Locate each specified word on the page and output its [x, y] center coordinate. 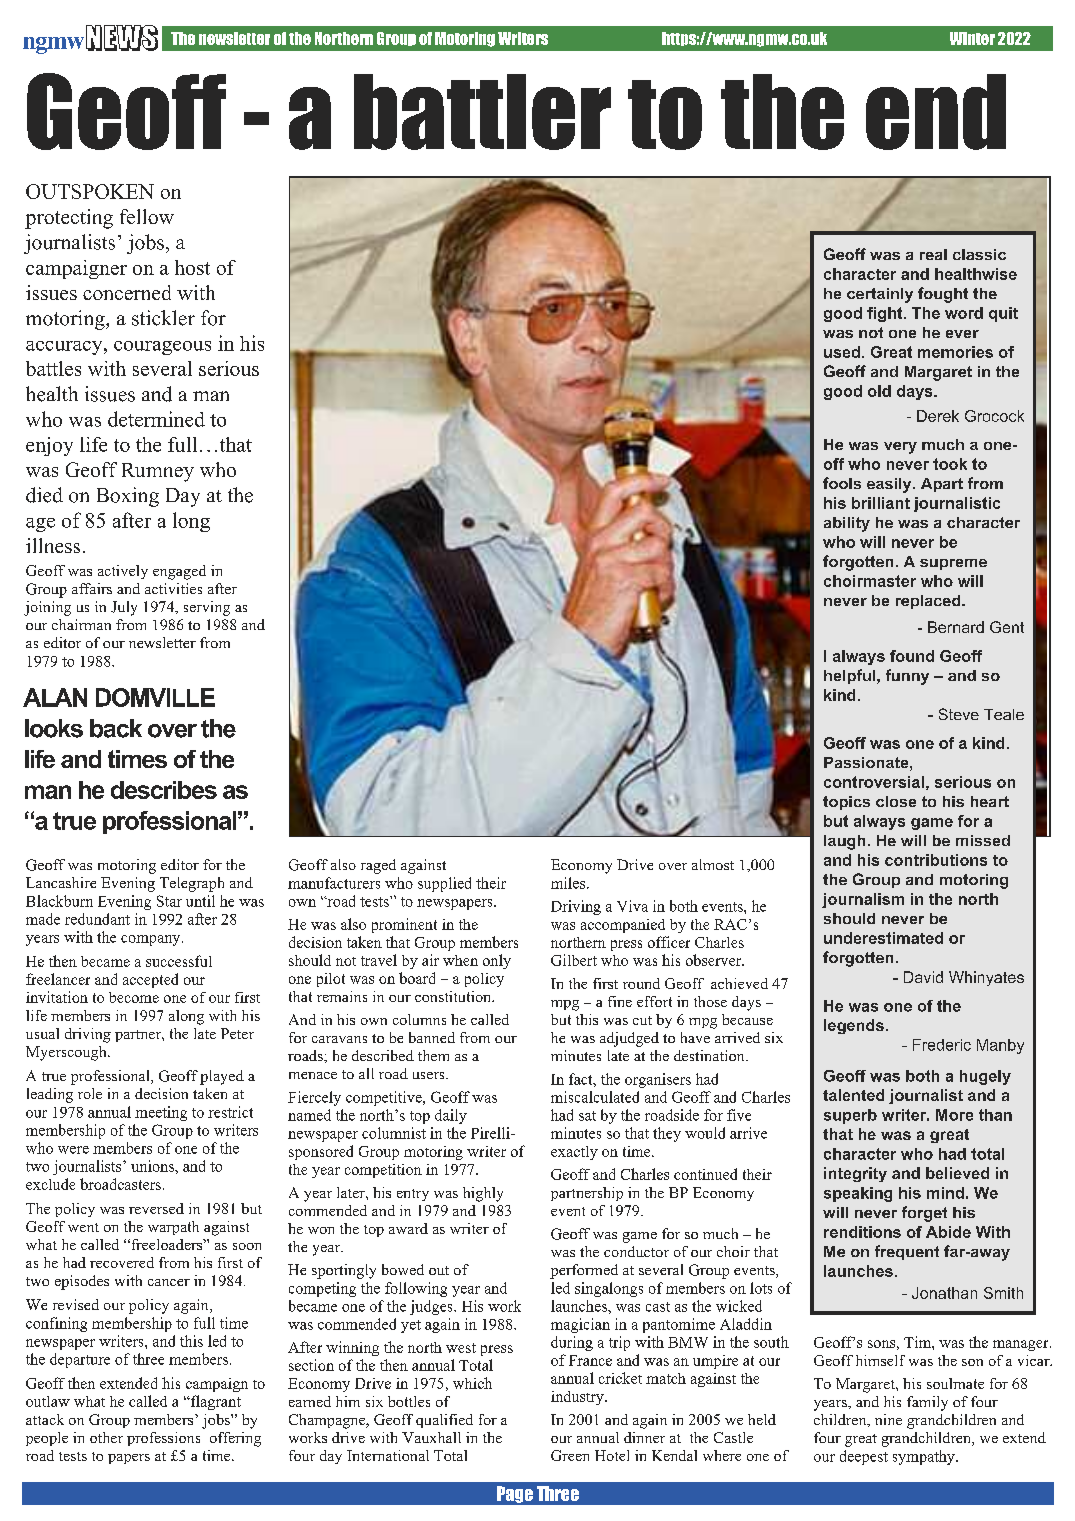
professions [163, 1439]
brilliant [881, 503]
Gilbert [574, 960]
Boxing [128, 497]
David [923, 977]
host [192, 267]
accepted [150, 980]
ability [847, 524]
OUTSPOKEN [90, 191]
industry [578, 1398]
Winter [972, 38]
